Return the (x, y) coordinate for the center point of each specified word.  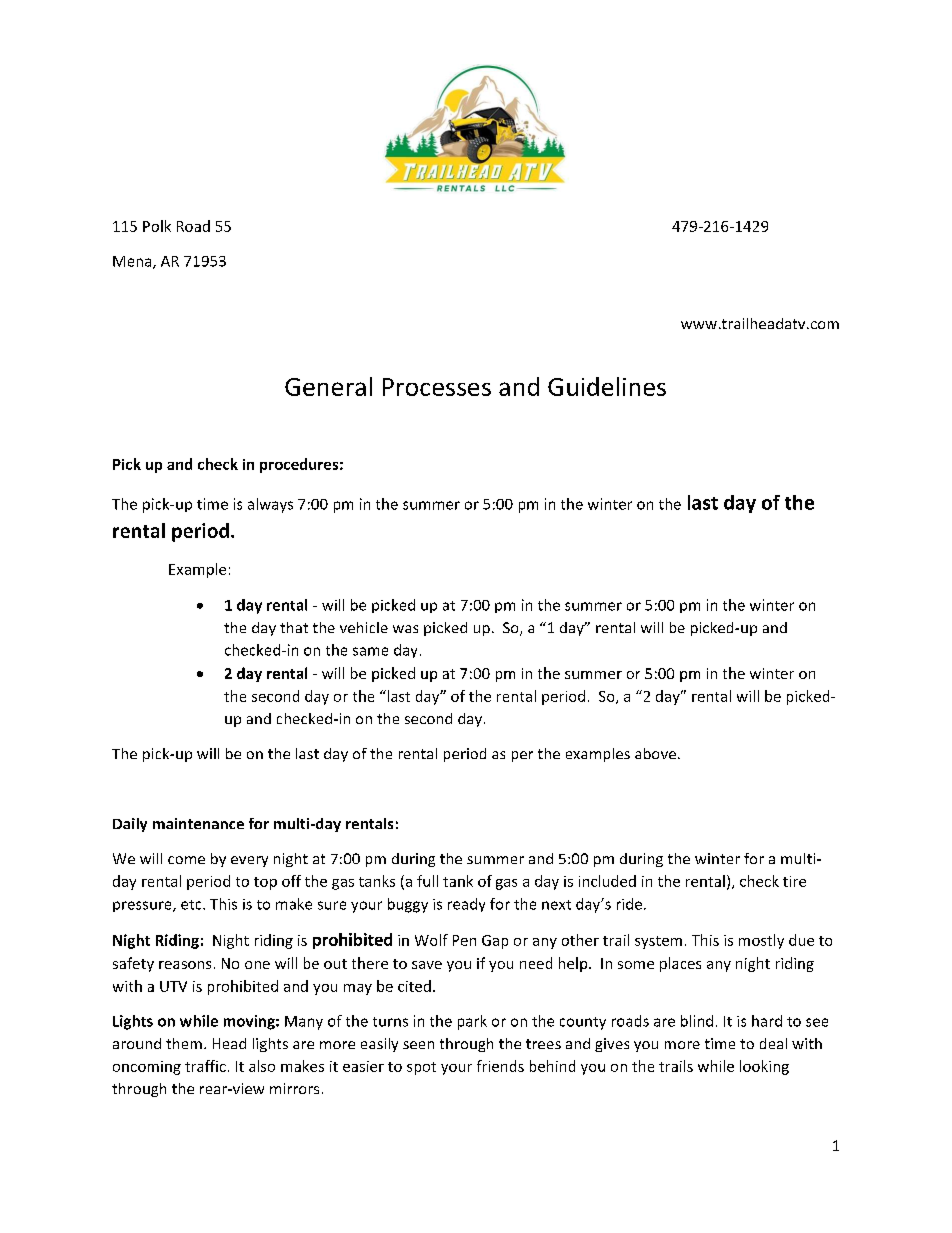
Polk (157, 226)
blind (697, 1021)
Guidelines (607, 386)
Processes (437, 387)
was (405, 629)
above (655, 753)
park (472, 1022)
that (294, 627)
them (184, 1043)
